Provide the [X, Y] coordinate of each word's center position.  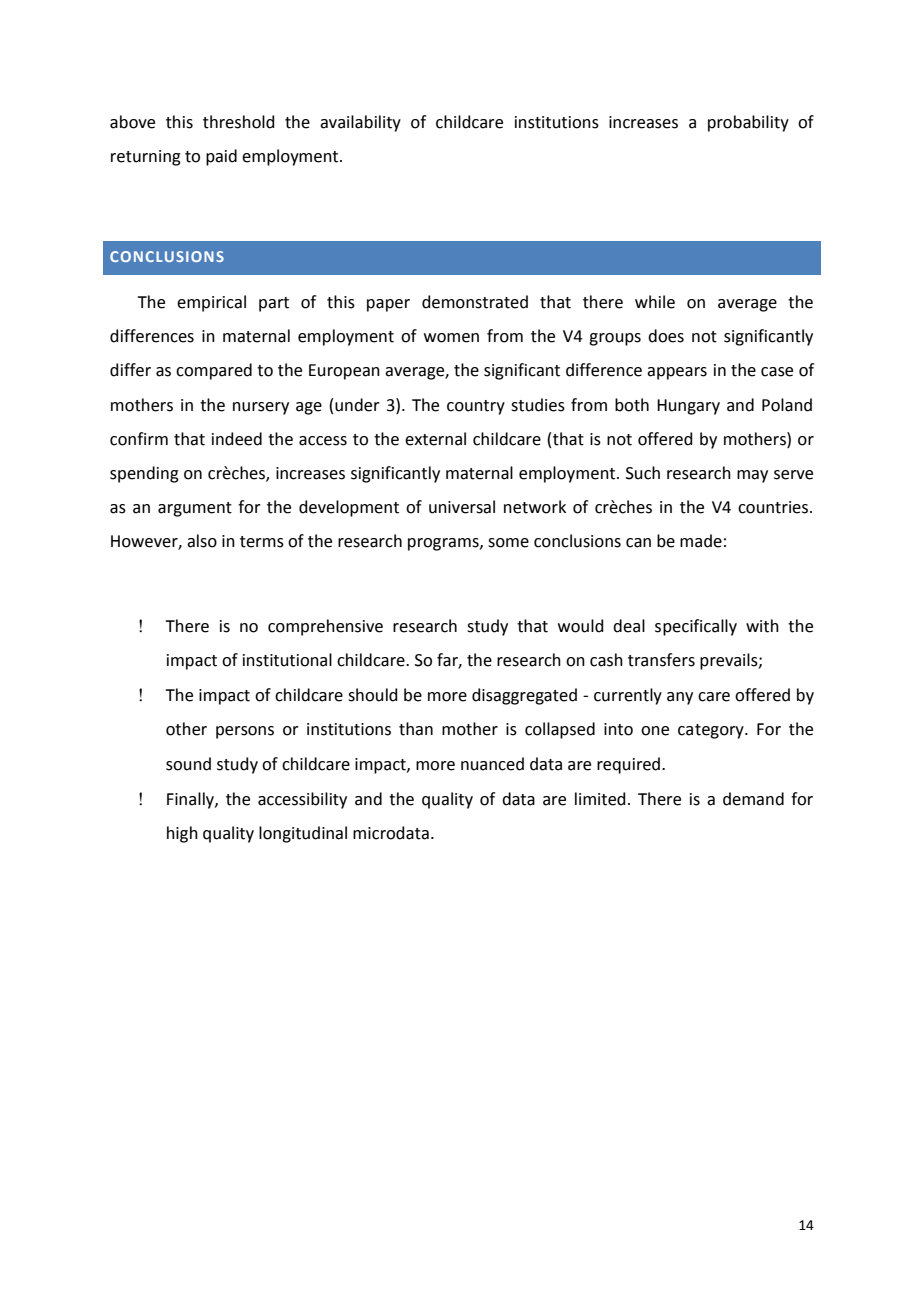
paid [221, 157]
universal [462, 507]
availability [360, 123]
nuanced [492, 764]
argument [195, 509]
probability [748, 123]
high [182, 834]
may [752, 476]
